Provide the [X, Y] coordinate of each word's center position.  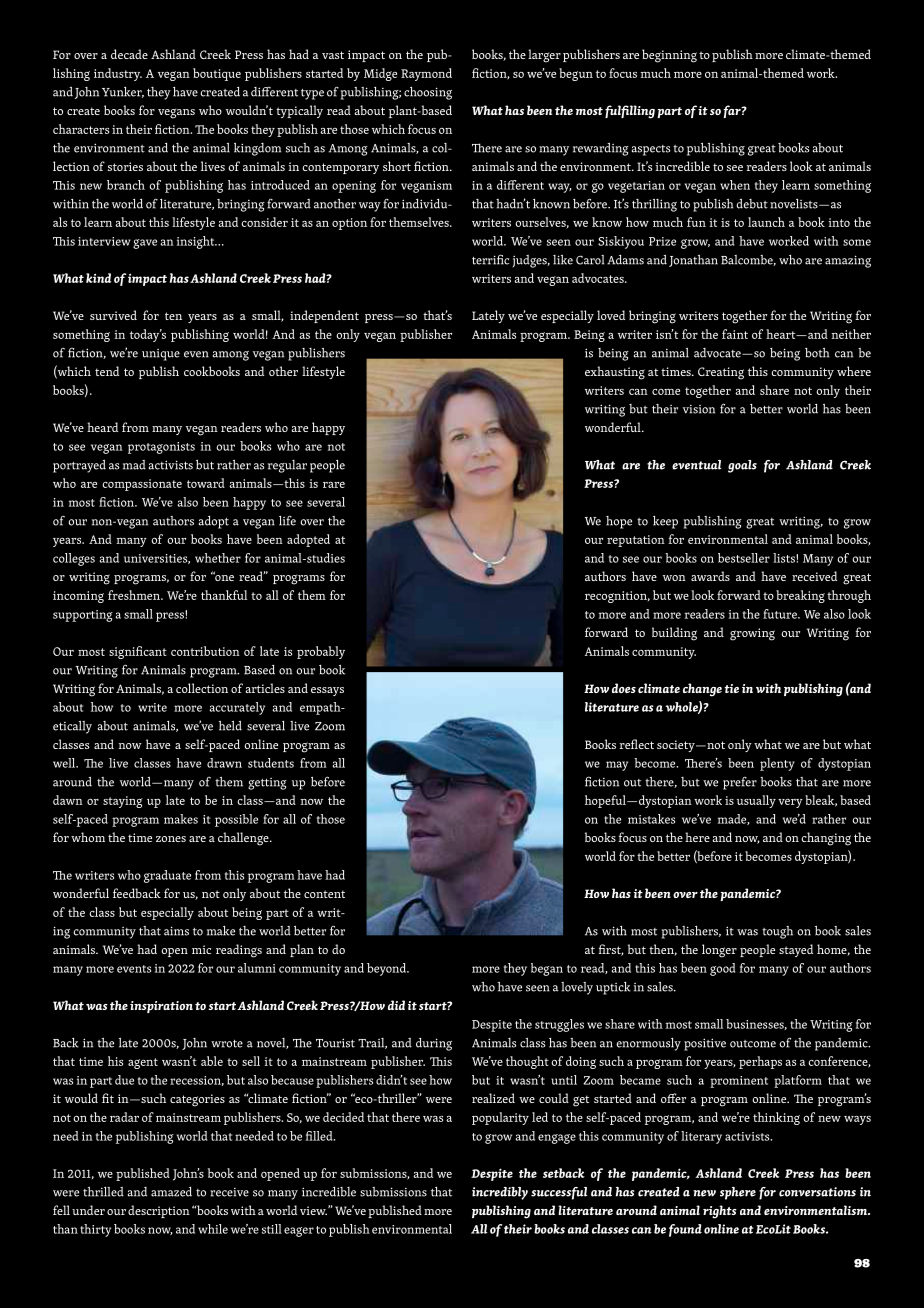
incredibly [500, 1193]
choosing [428, 93]
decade [129, 54]
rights [720, 1212]
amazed [171, 1192]
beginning [669, 56]
